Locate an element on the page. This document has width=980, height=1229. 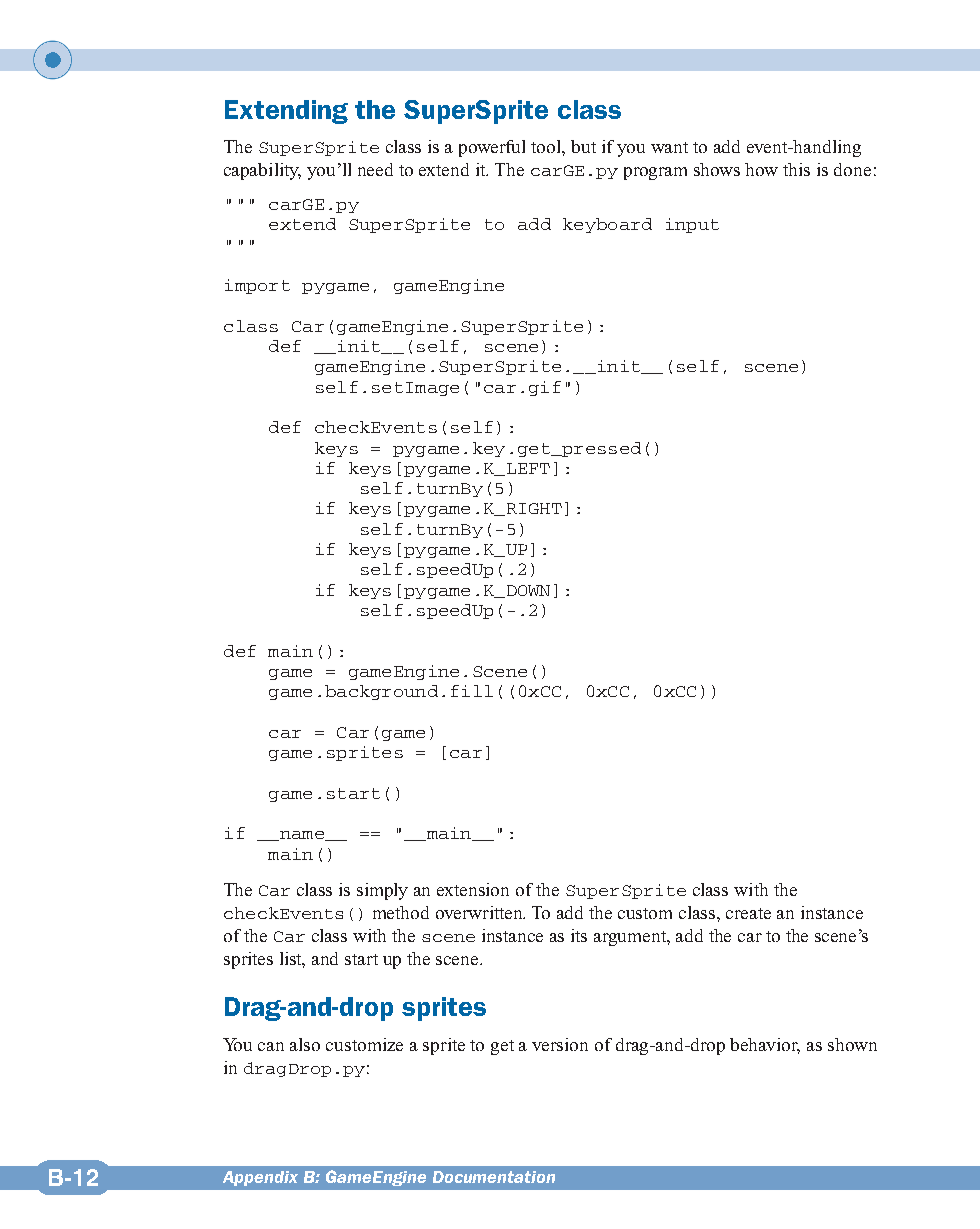
but is located at coordinates (583, 146).
